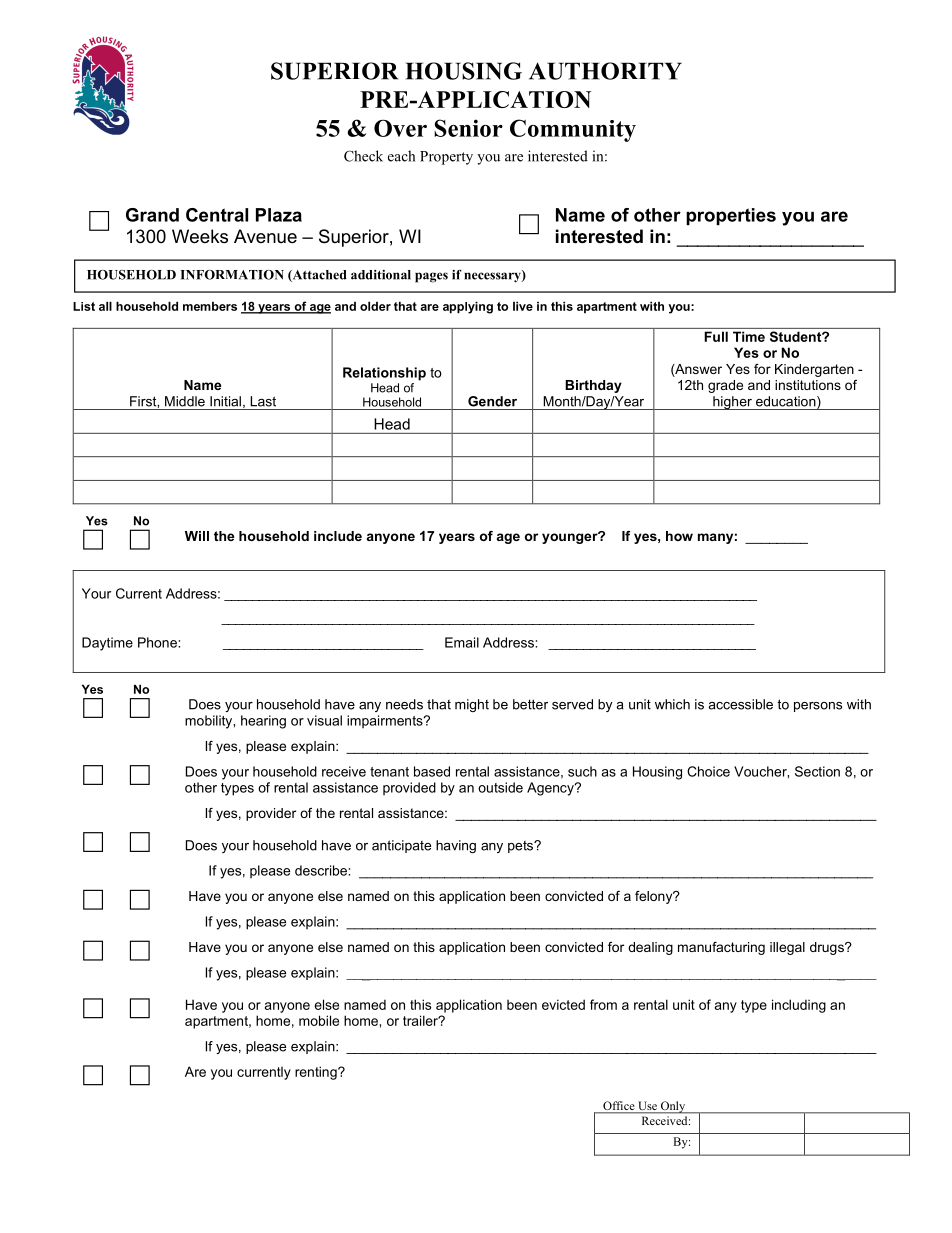 The height and width of the screenshot is (1233, 952). Describe the element at coordinates (732, 403) in the screenshot. I see `higher` at that location.
